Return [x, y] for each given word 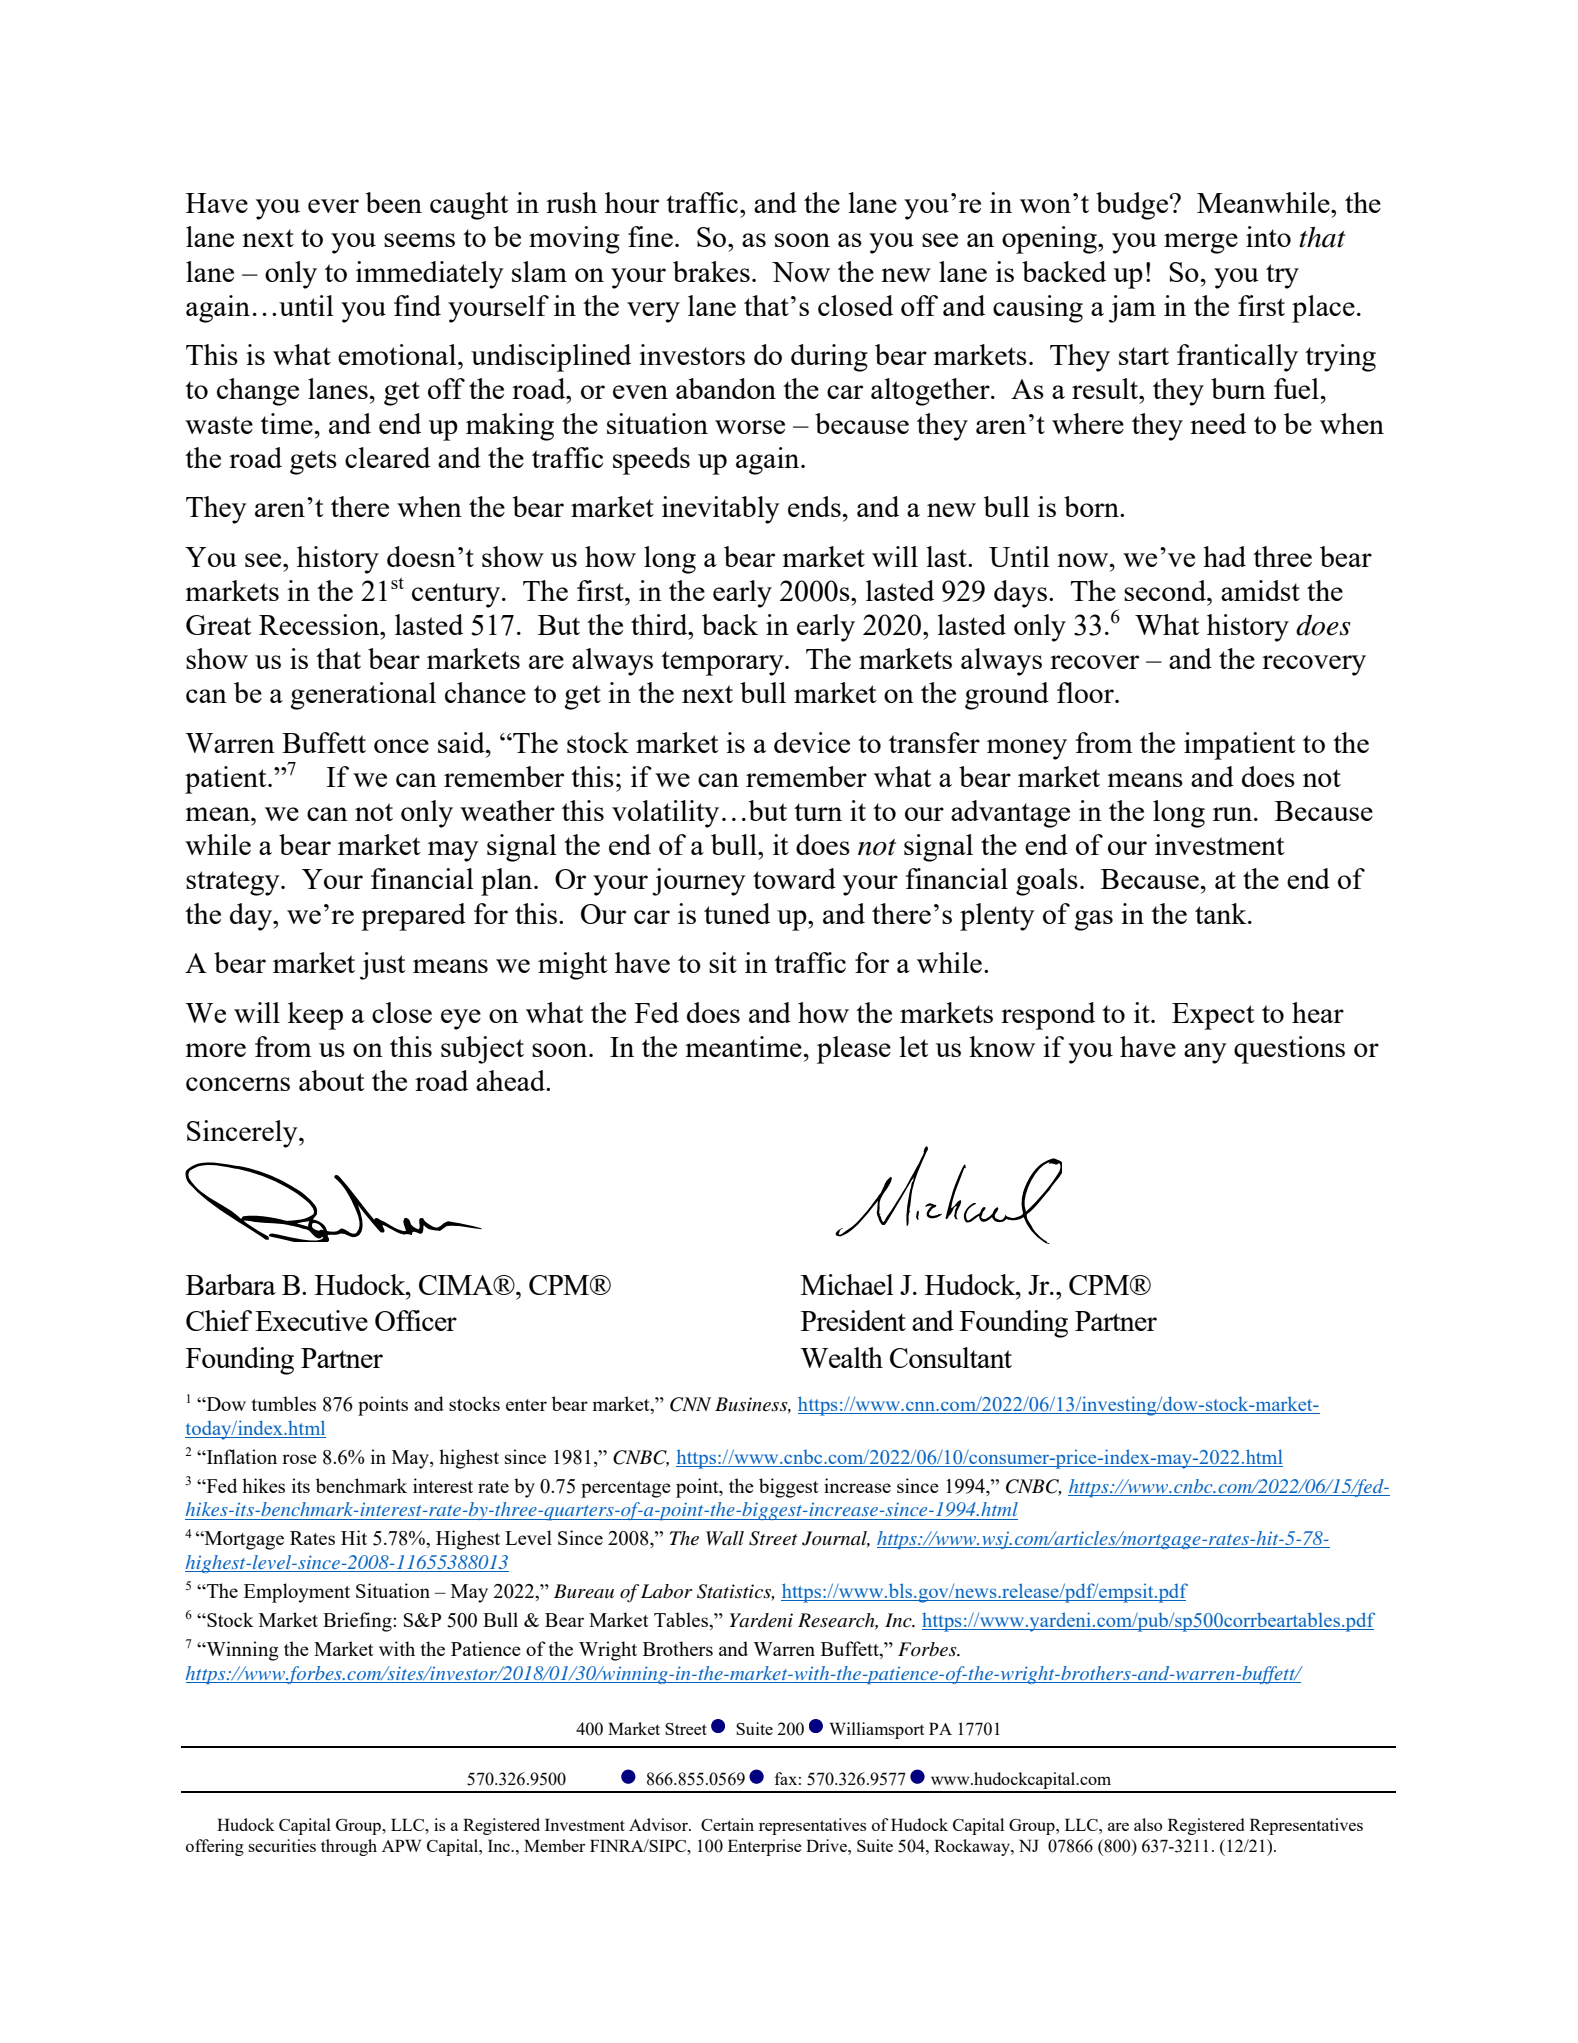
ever [333, 206]
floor [1086, 692]
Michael [847, 1284]
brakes [711, 271]
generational [363, 696]
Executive [311, 1320]
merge [1201, 243]
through [349, 1847]
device [812, 742]
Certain [727, 1824]
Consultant [951, 1357]
